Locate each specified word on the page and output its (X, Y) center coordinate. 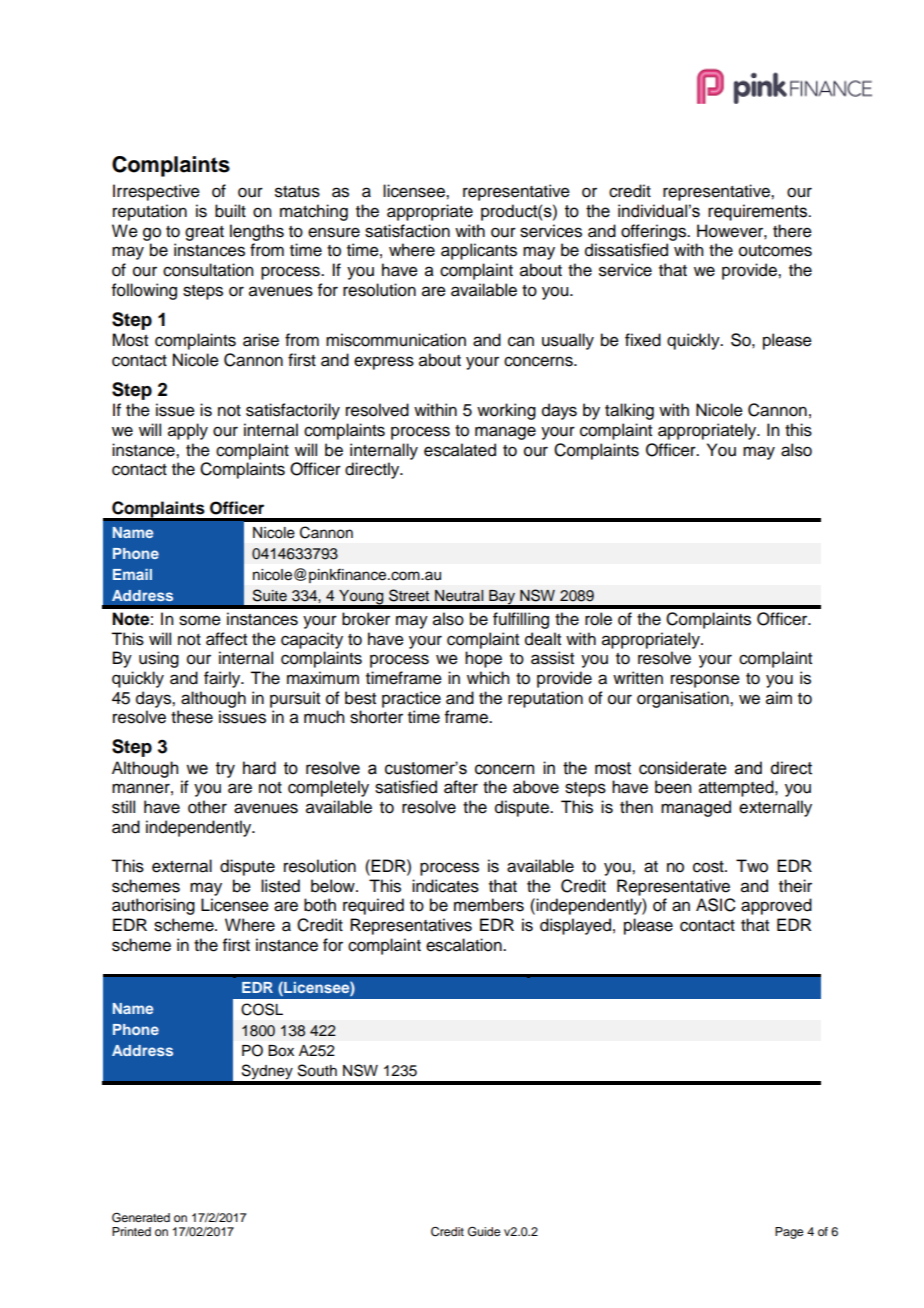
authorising (153, 906)
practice (411, 699)
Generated (141, 1218)
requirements (758, 212)
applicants (479, 251)
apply (188, 431)
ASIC (716, 905)
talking (629, 411)
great (204, 233)
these (192, 717)
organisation (684, 699)
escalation (465, 945)
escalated (460, 450)
